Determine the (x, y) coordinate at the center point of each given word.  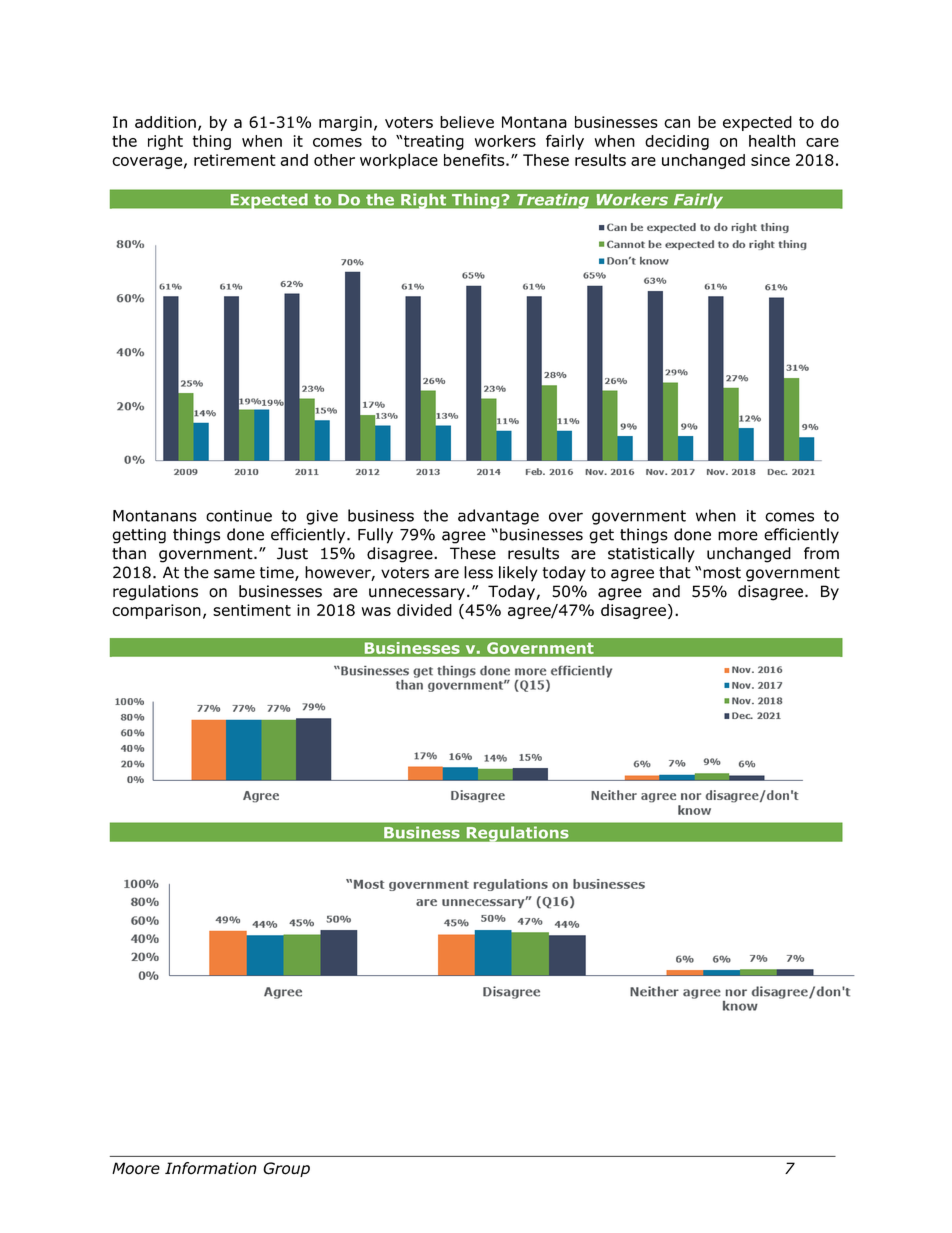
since (770, 160)
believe (467, 122)
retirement (235, 160)
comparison (156, 611)
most (722, 573)
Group (286, 1169)
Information (211, 1168)
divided (424, 610)
